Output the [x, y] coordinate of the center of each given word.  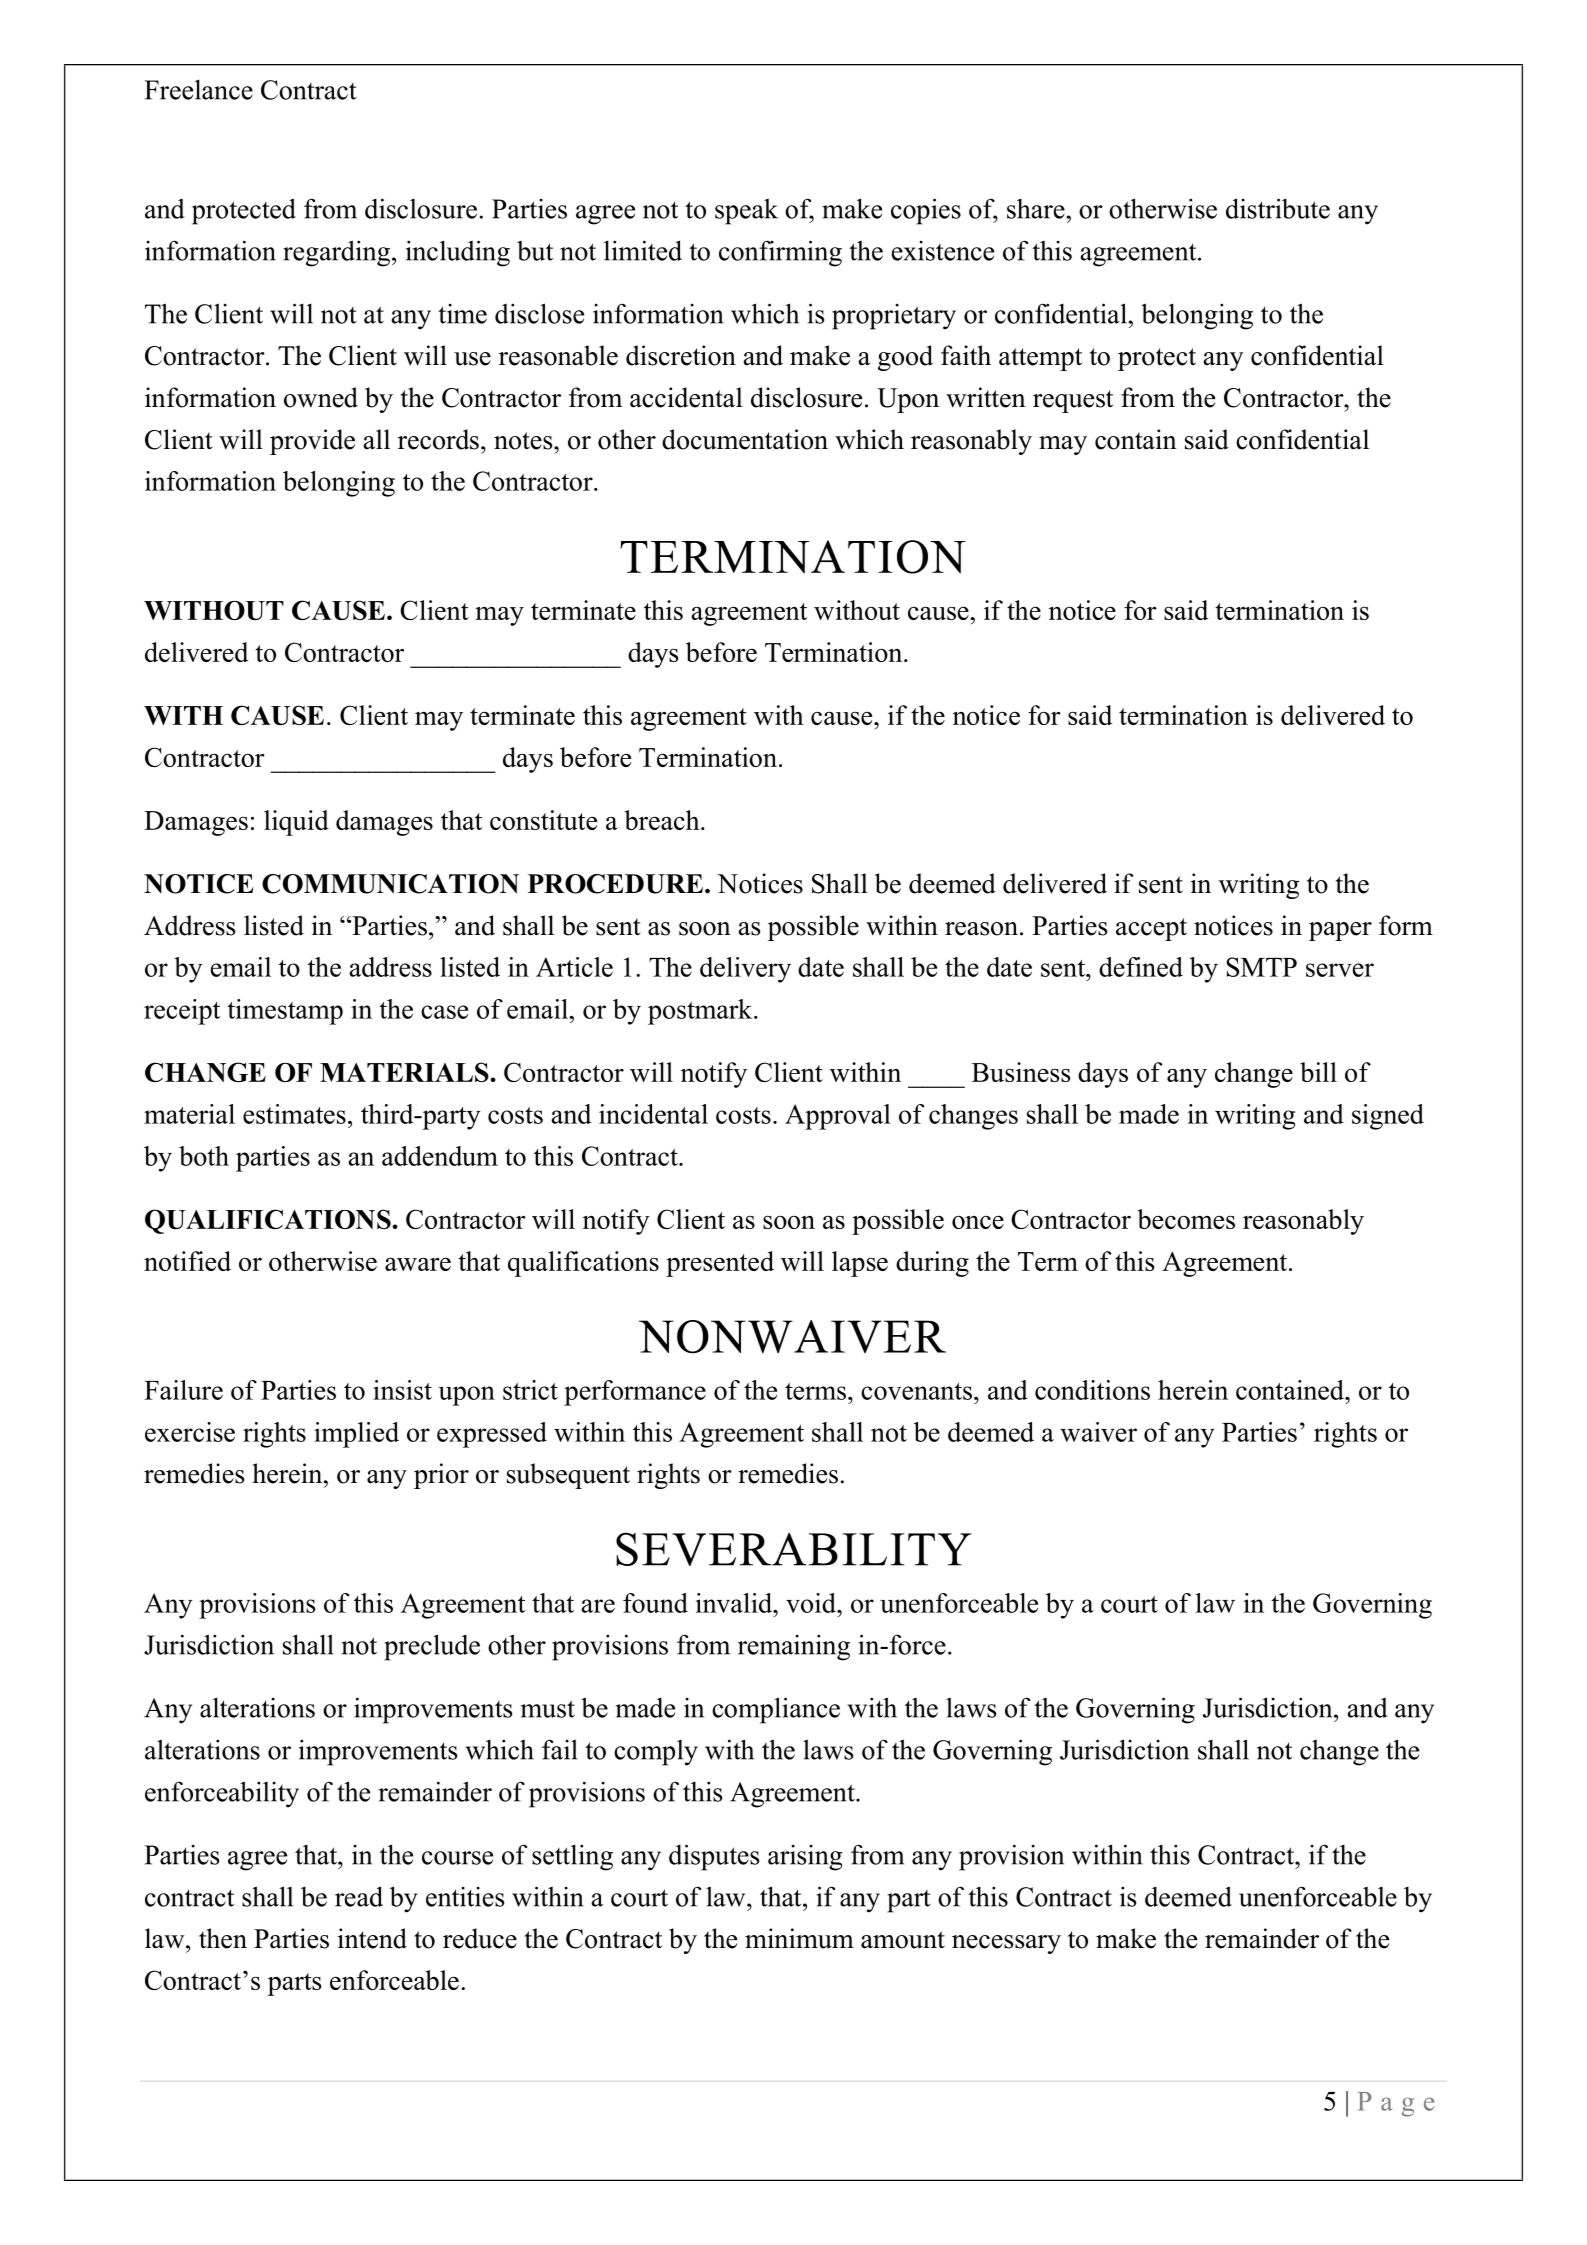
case [444, 1012]
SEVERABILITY [794, 1549]
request [1073, 401]
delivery [745, 970]
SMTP [1261, 967]
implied [356, 1435]
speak [746, 212]
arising [805, 1858]
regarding [338, 253]
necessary [1006, 1944]
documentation [745, 439]
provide [312, 442]
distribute [1278, 208]
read [359, 1896]
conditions [1092, 1390]
